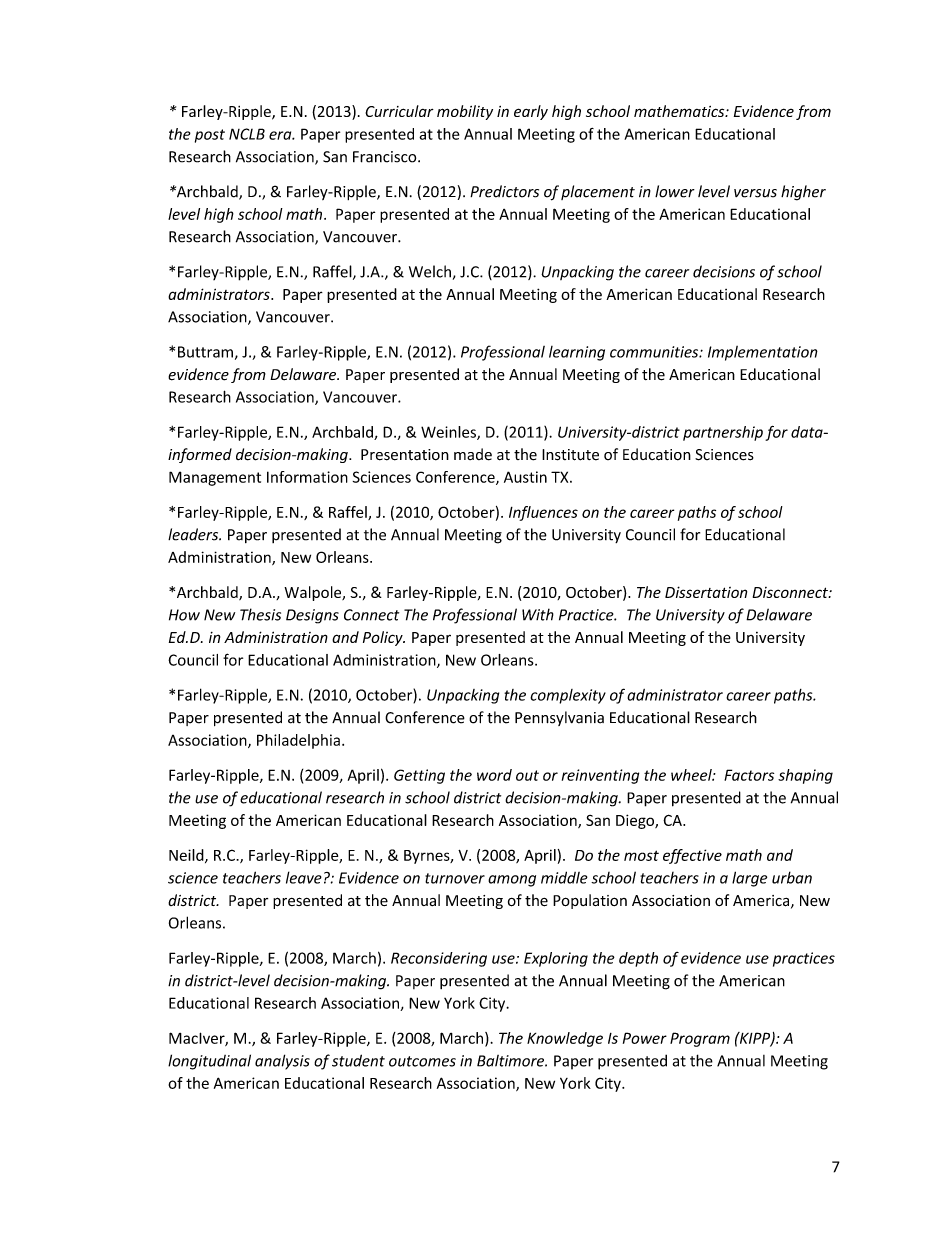  What do you see at coordinates (465, 112) in the image?
I see `mobility` at bounding box center [465, 112].
